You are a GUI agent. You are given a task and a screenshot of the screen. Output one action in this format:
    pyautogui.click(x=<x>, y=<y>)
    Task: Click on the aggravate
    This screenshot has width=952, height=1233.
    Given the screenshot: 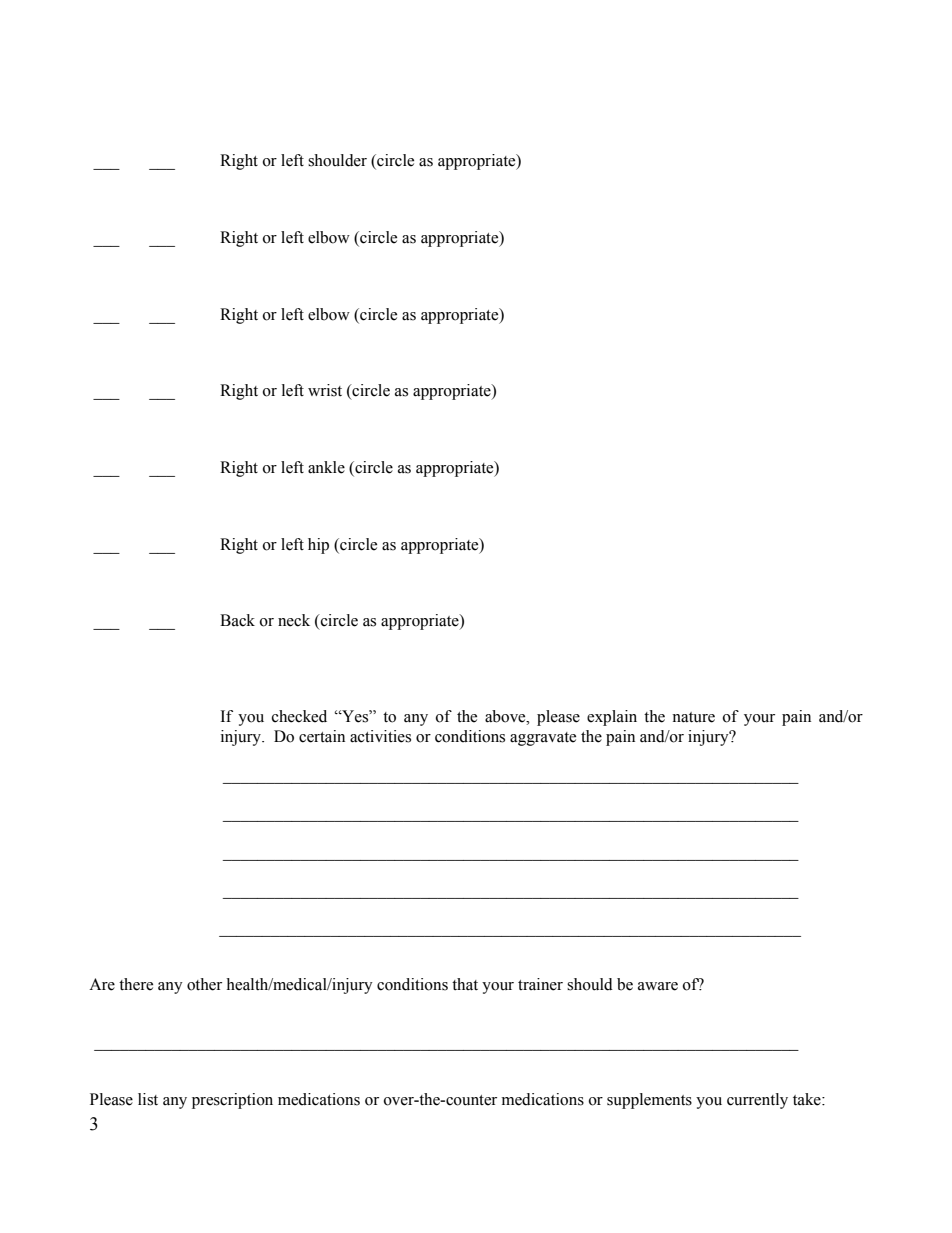 What is the action you would take?
    pyautogui.click(x=543, y=739)
